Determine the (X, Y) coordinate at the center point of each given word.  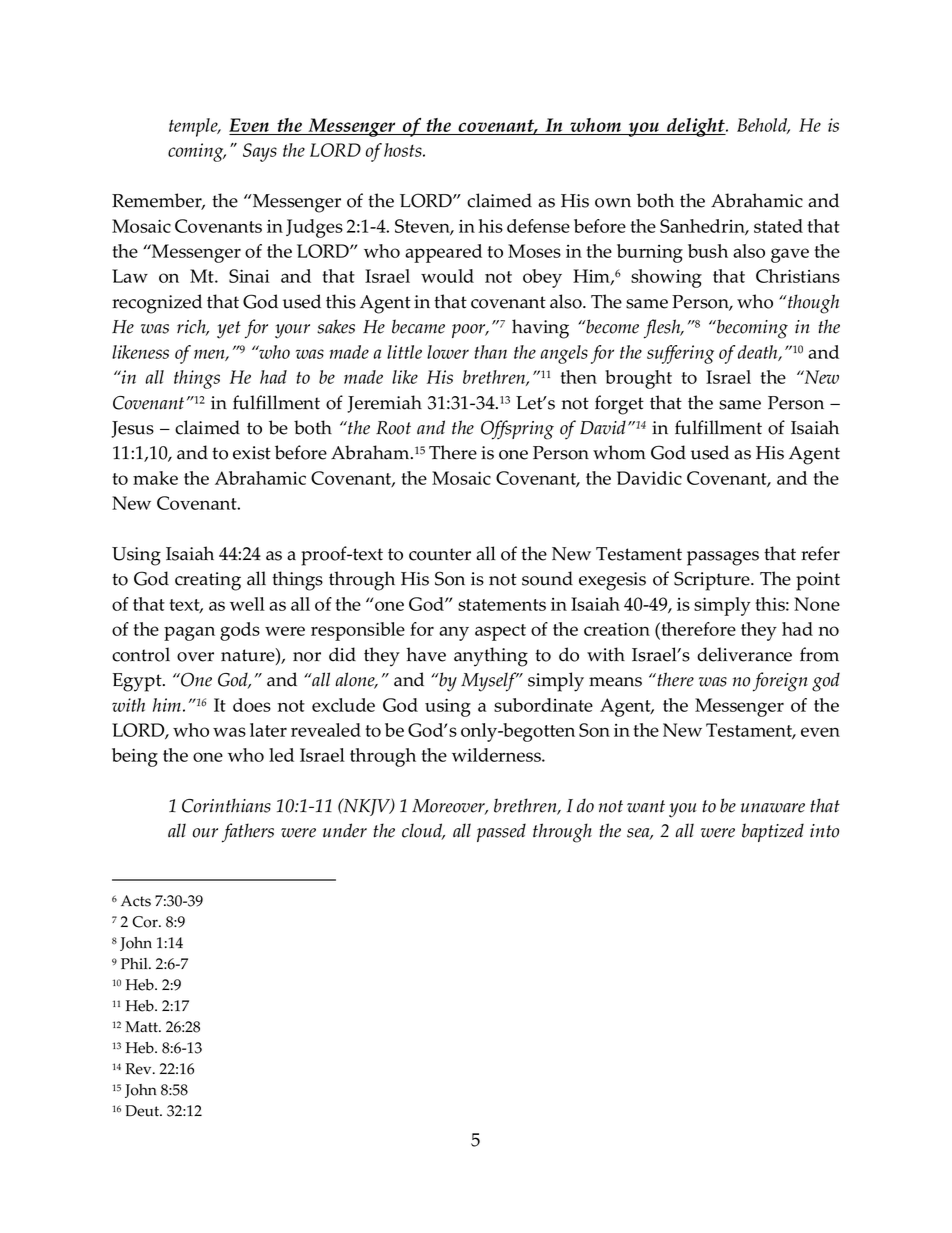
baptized (773, 832)
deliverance (744, 654)
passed (501, 832)
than (490, 352)
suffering (680, 354)
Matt (142, 1027)
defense (538, 226)
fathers (248, 833)
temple (194, 127)
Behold (763, 126)
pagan (189, 633)
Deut (143, 1111)
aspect (500, 632)
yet (229, 330)
